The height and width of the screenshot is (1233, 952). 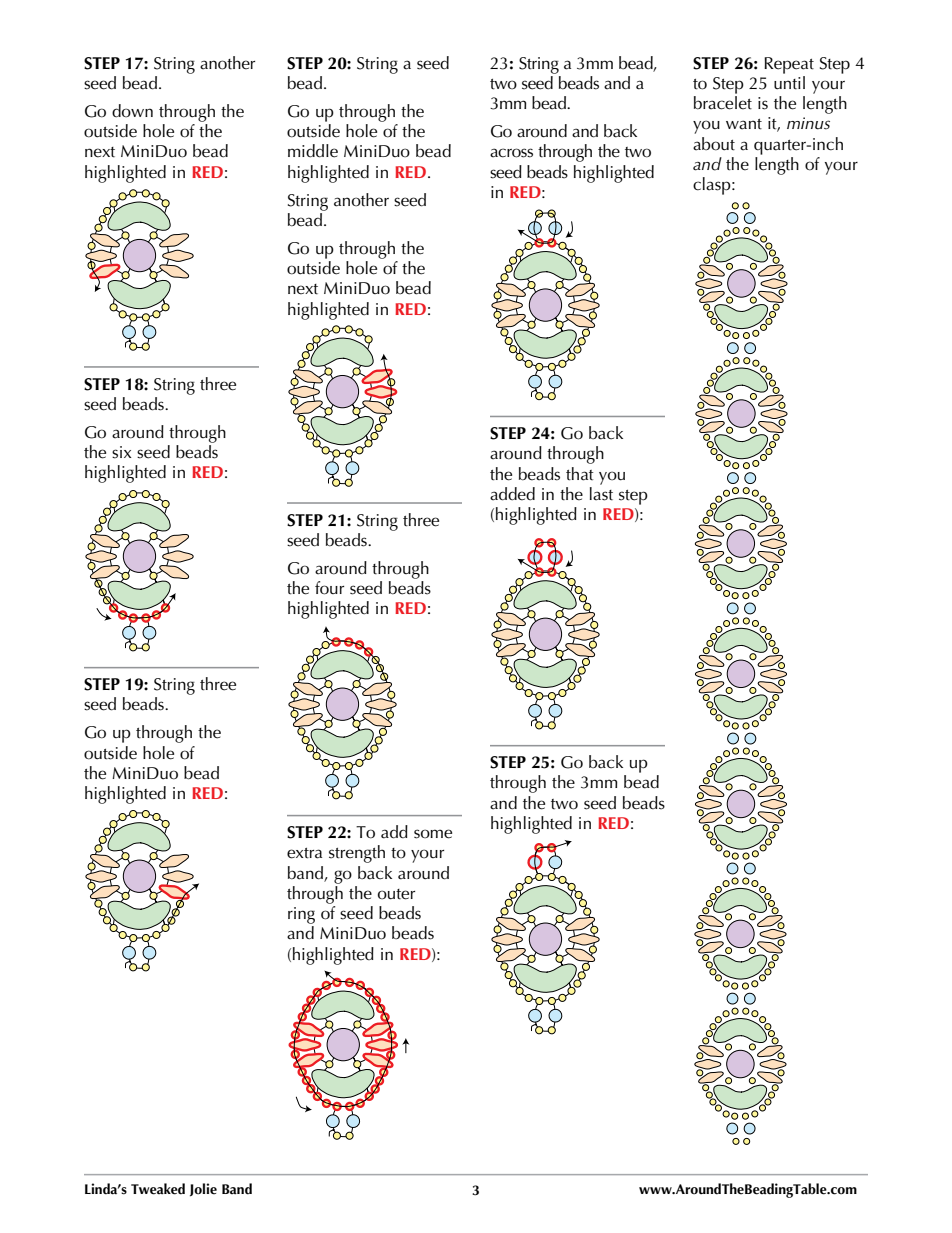 I want to click on Jolie, so click(x=203, y=1190).
